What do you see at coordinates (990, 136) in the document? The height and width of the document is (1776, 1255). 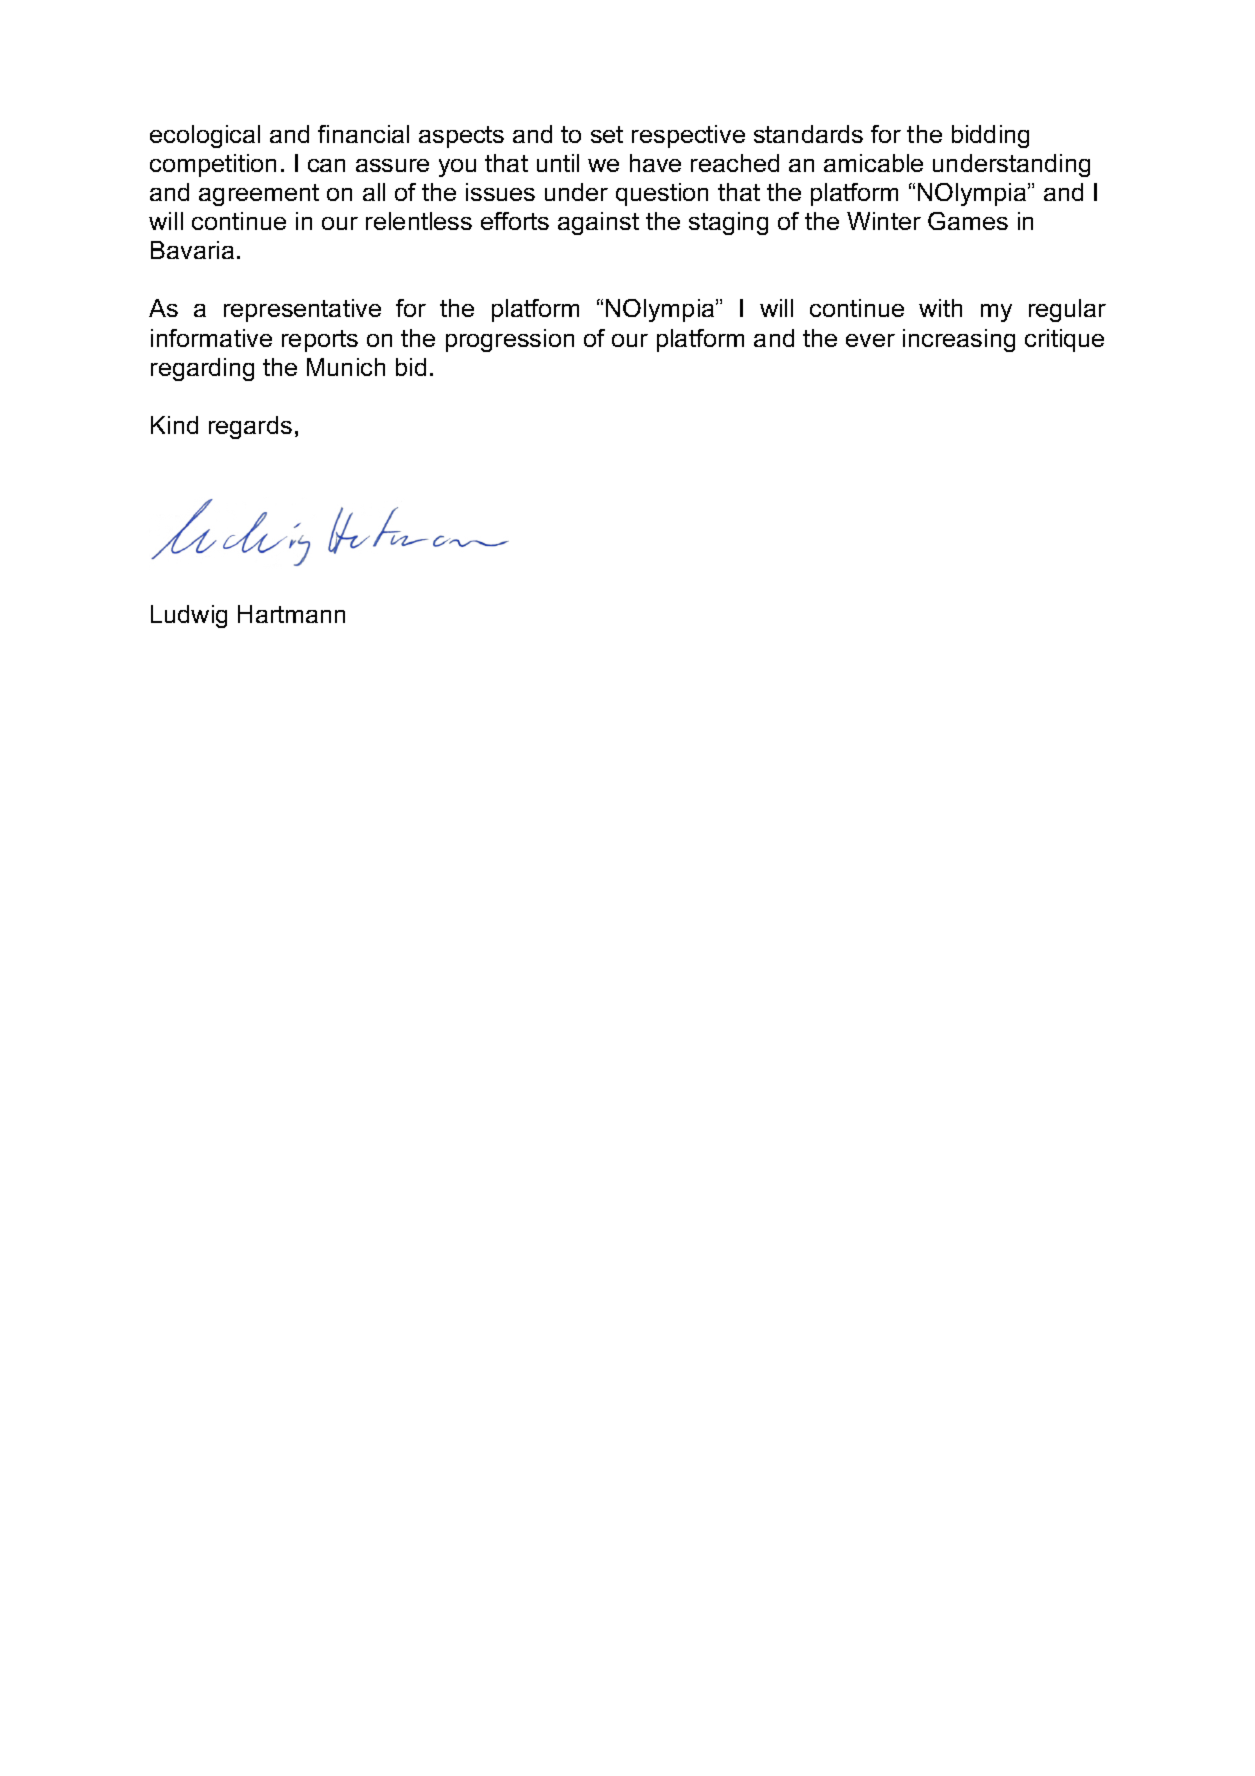 I see `bidding` at bounding box center [990, 136].
